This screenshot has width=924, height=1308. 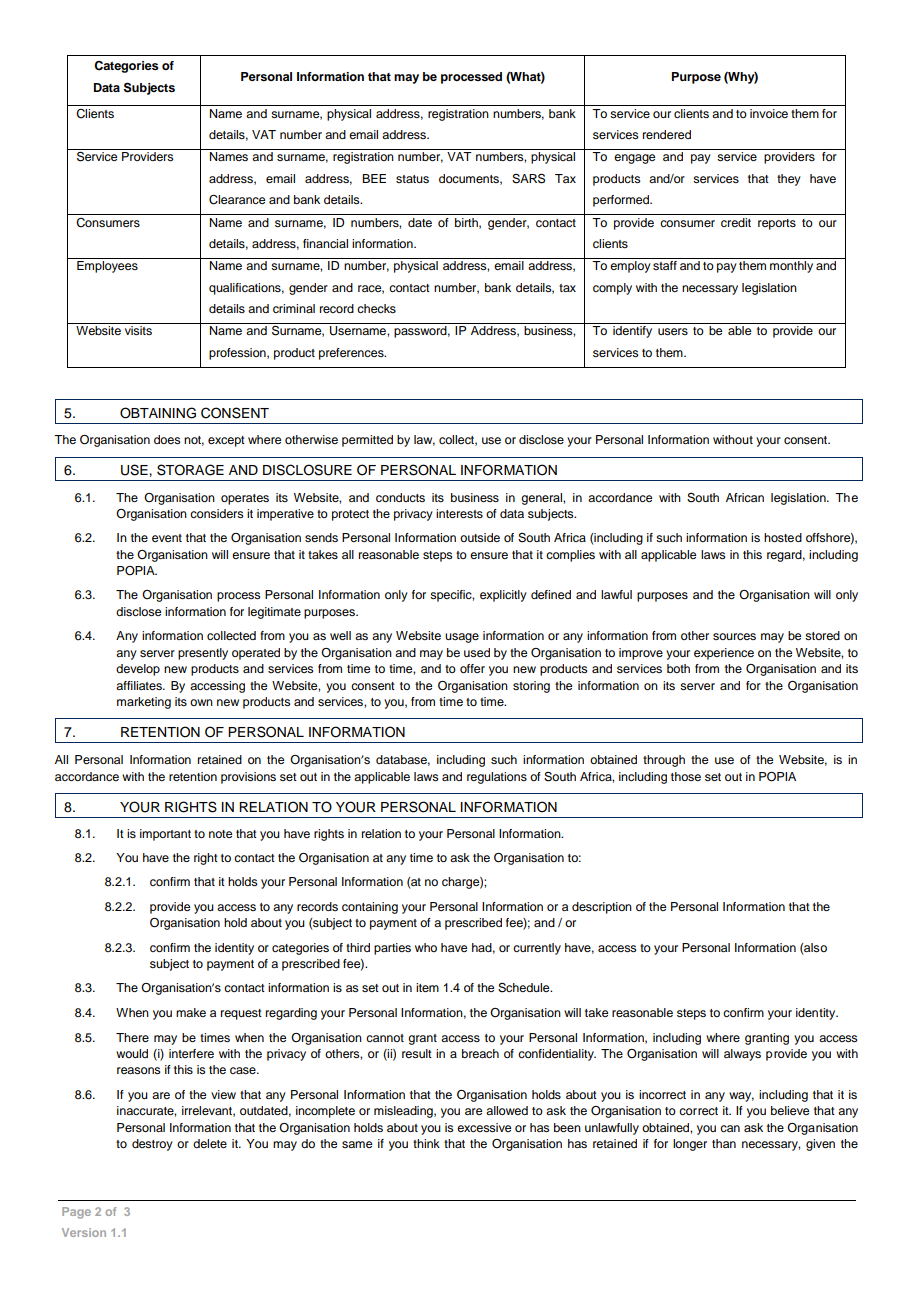 I want to click on experience, so click(x=724, y=654).
